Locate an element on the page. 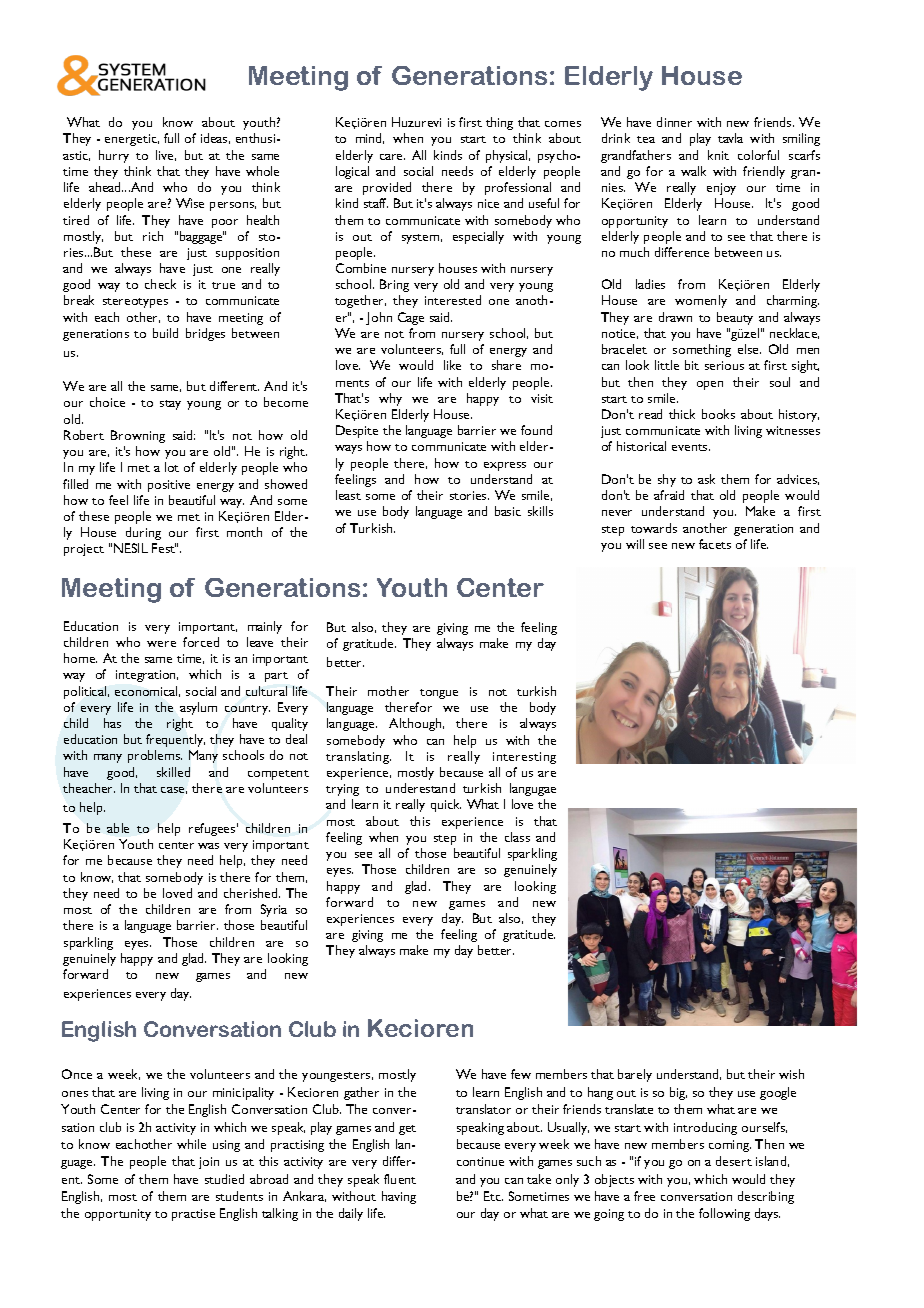 The width and height of the document is (924, 1308). wish is located at coordinates (791, 1074).
